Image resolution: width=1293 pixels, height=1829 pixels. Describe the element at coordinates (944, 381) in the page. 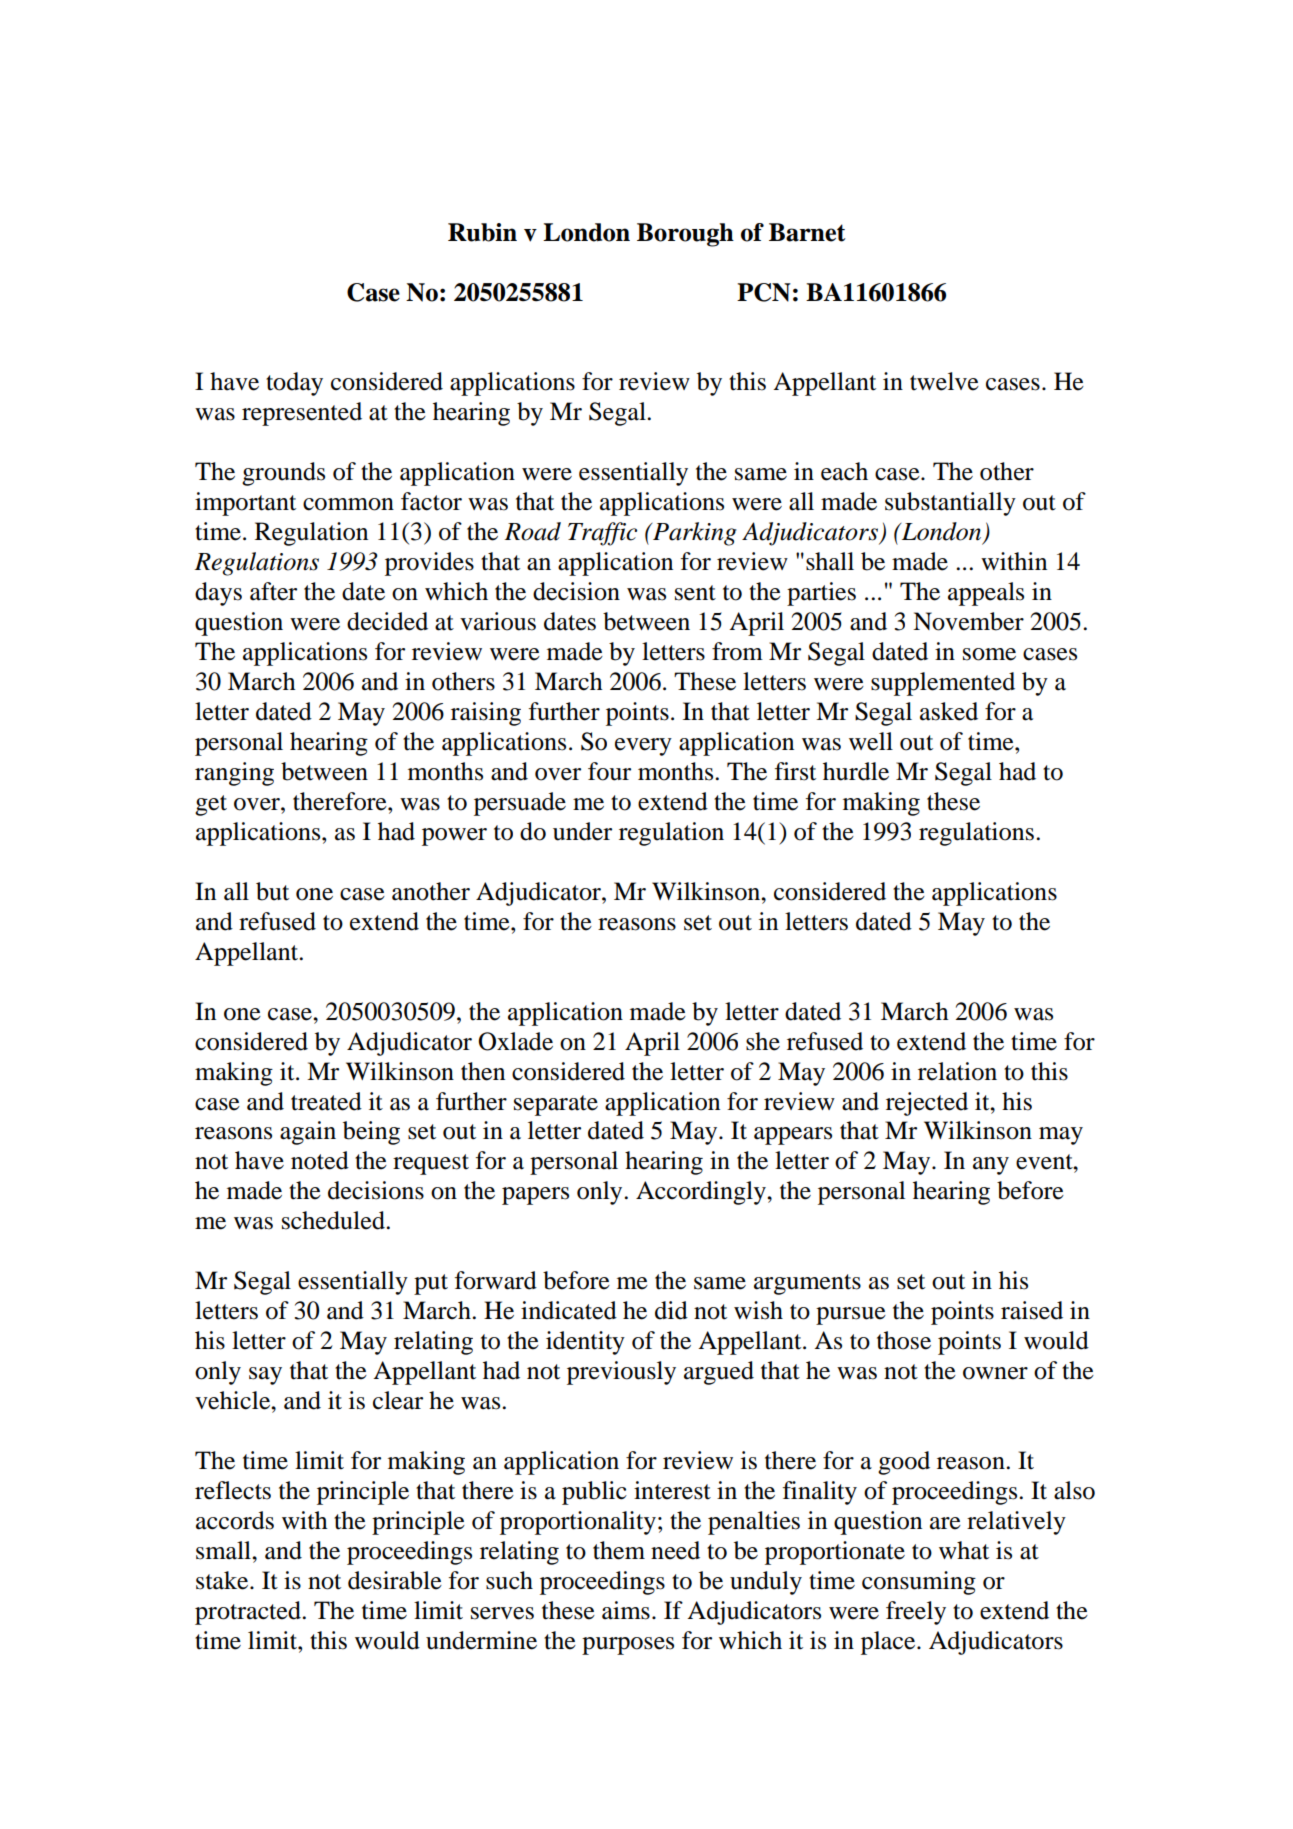

I see `twelve` at that location.
